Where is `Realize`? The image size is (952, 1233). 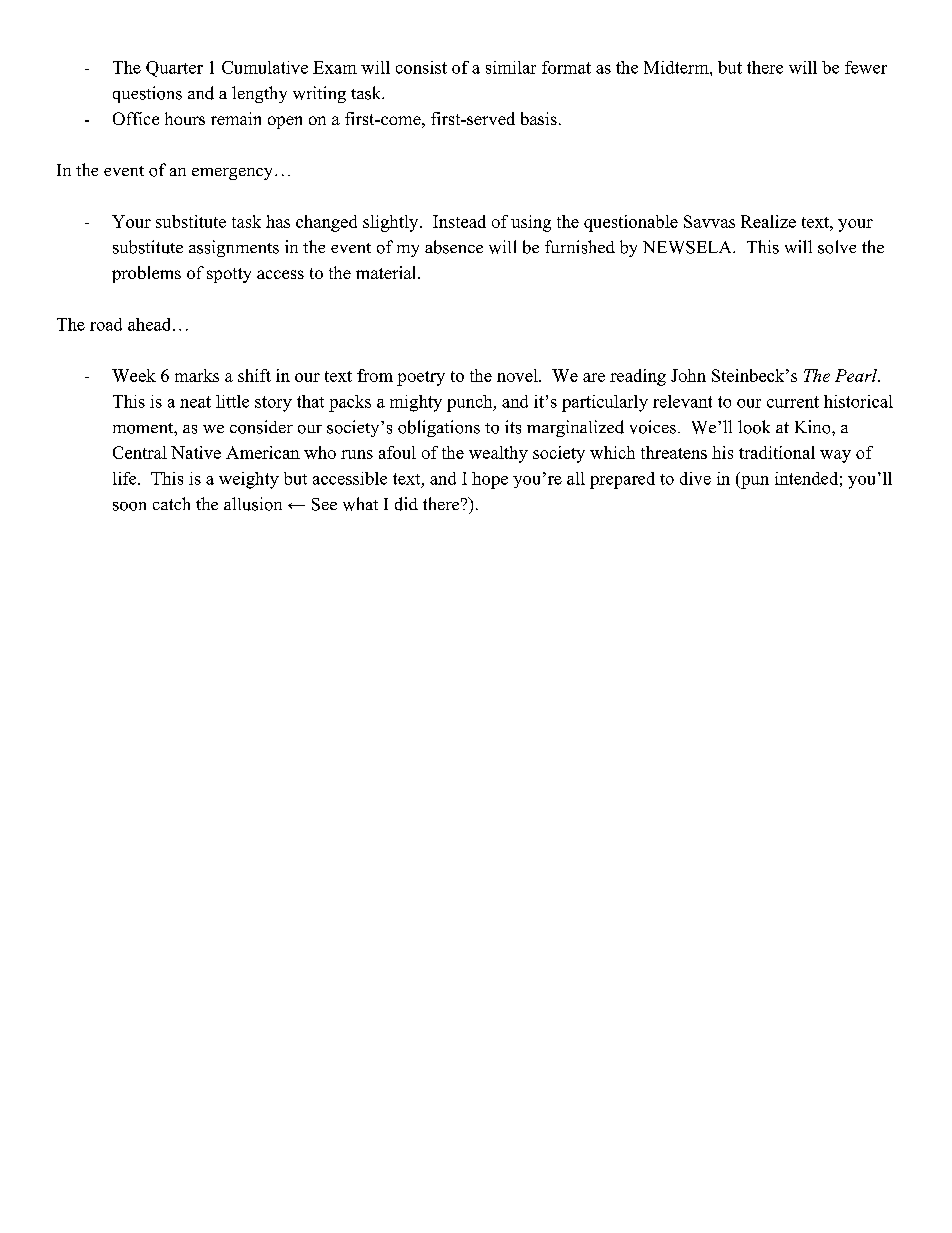
Realize is located at coordinates (768, 221).
